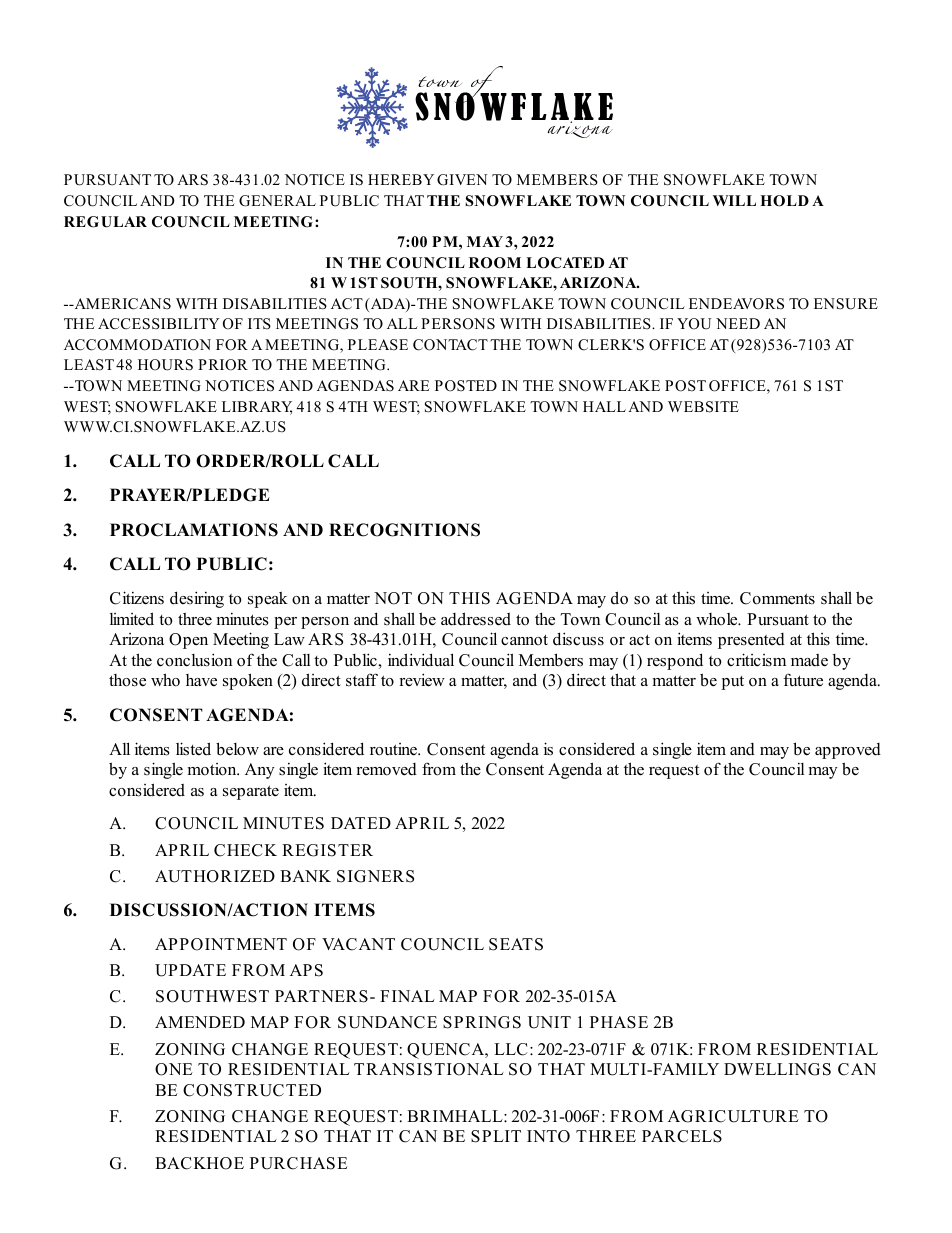 The image size is (952, 1233). I want to click on PHASE, so click(619, 1022).
